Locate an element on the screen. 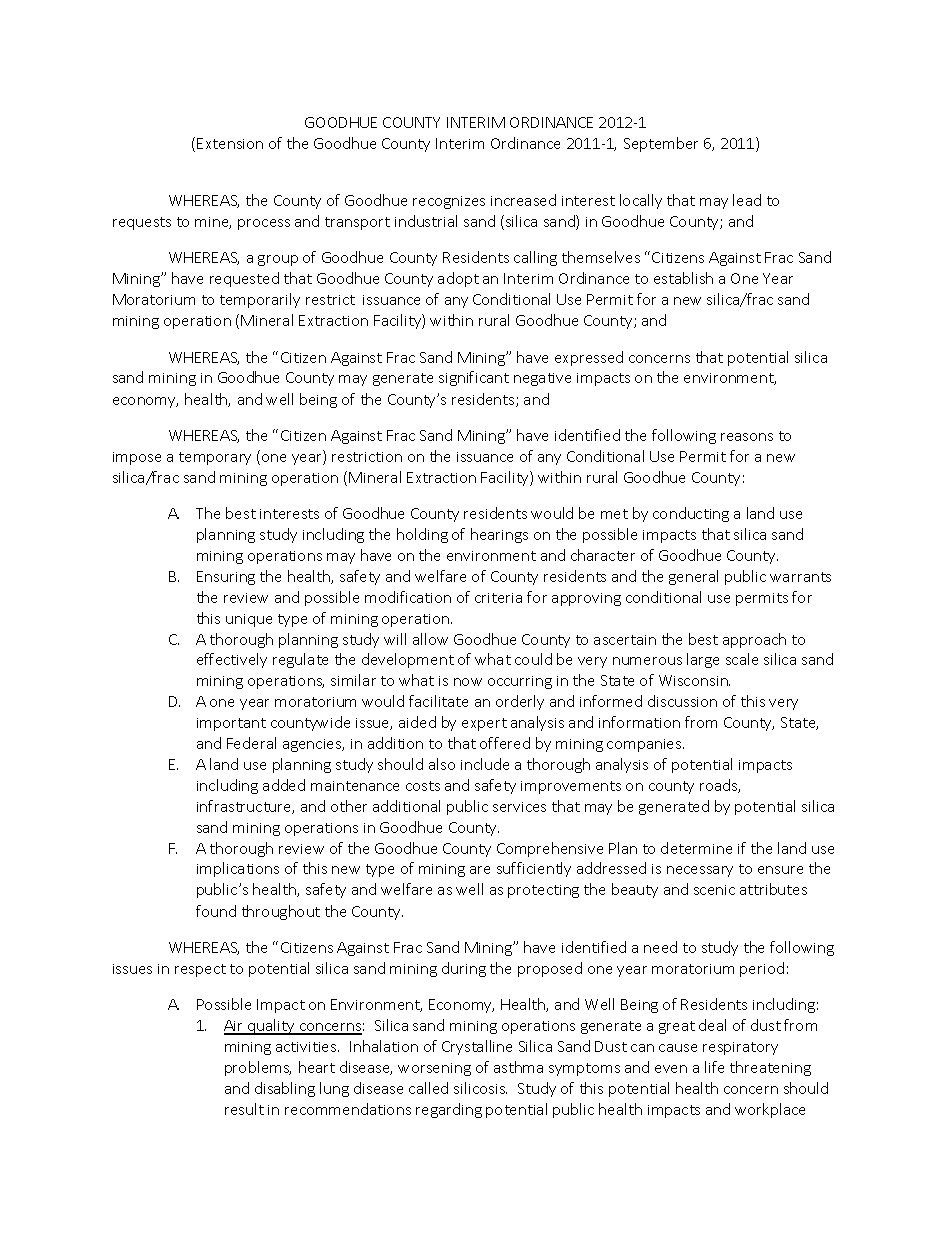  scenic is located at coordinates (714, 890).
